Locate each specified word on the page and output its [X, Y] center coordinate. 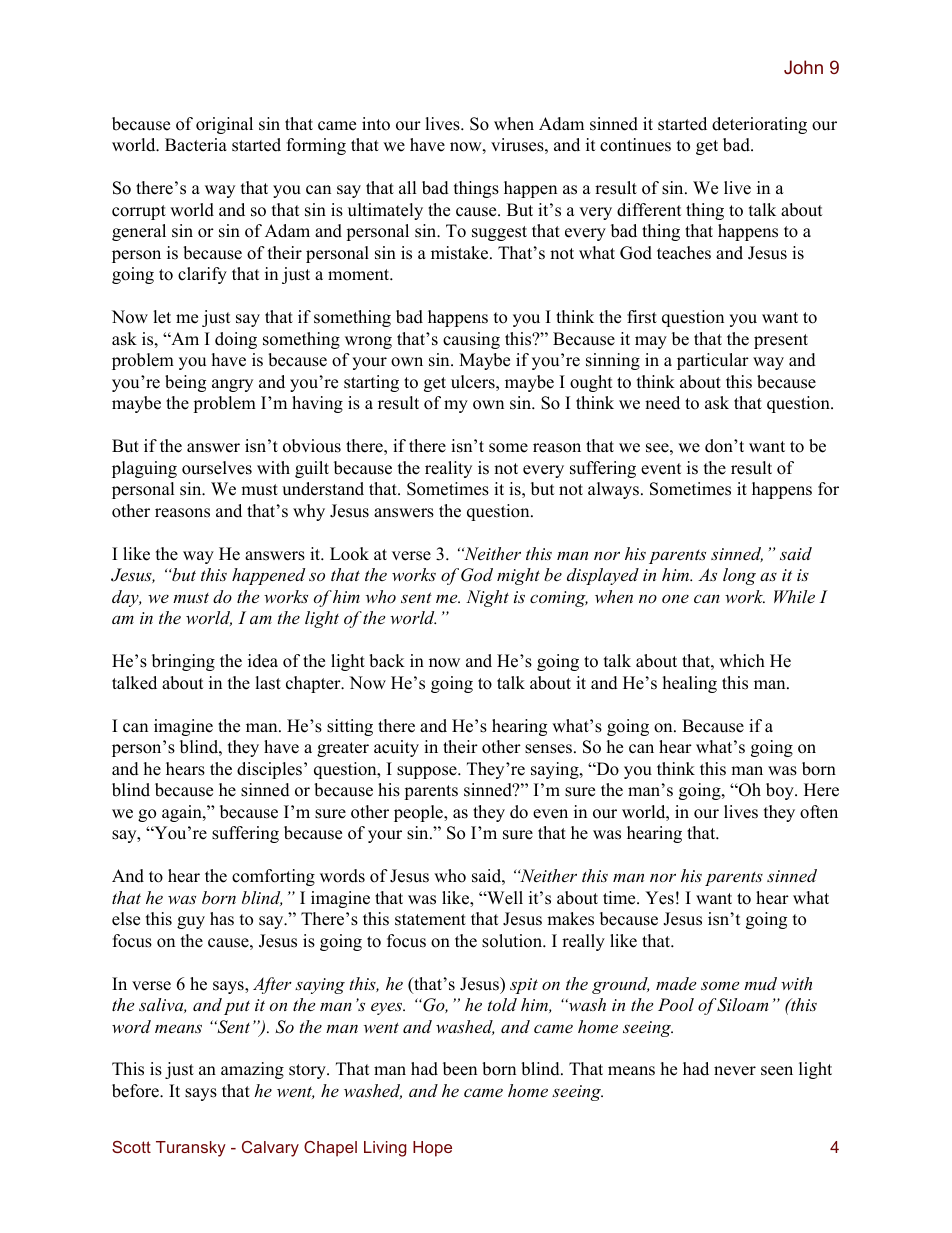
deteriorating [759, 125]
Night [487, 598]
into [376, 124]
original [224, 125]
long [739, 576]
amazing [252, 1070]
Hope [432, 1149]
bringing [183, 662]
